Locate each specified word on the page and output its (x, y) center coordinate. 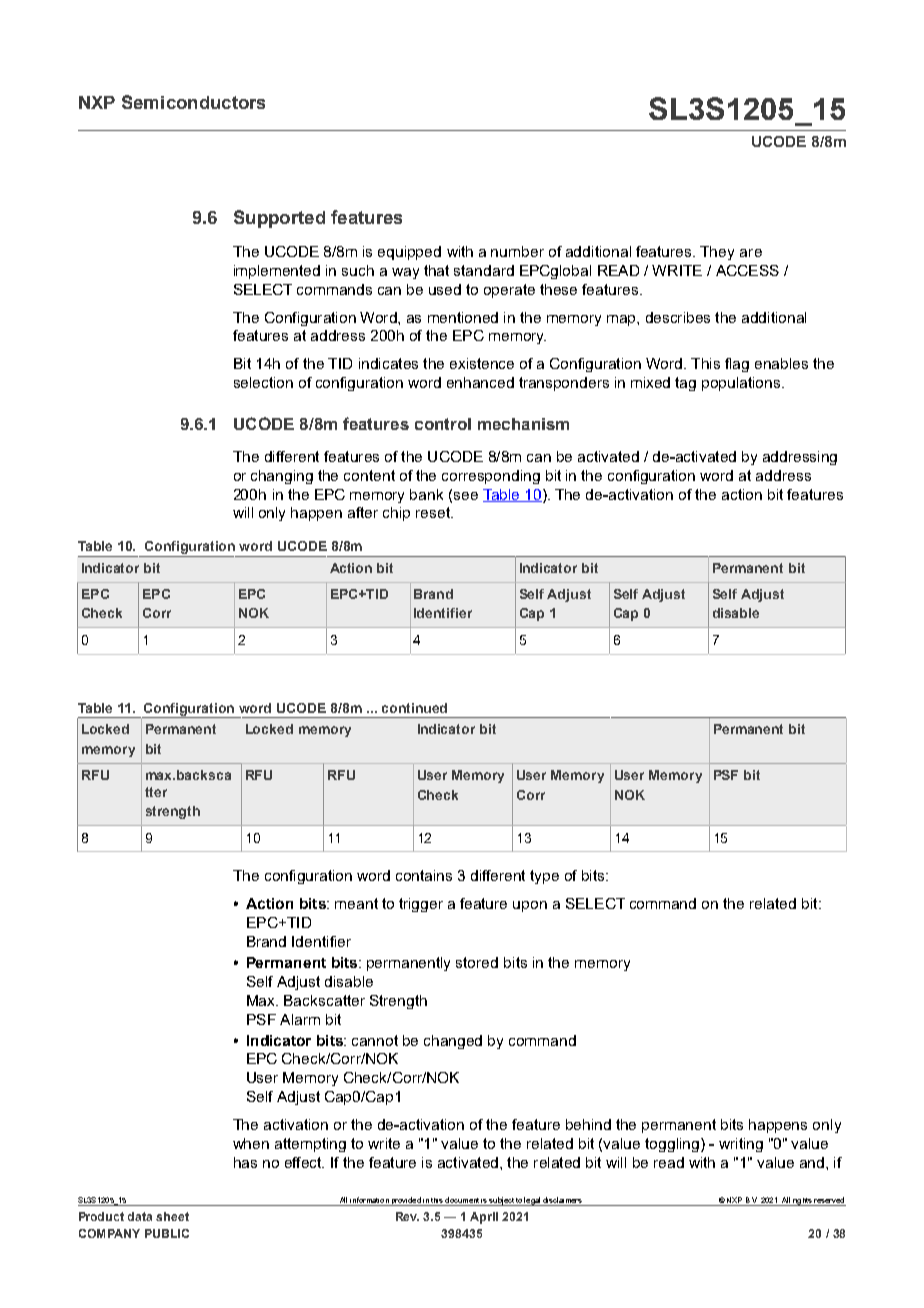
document (462, 1200)
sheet (172, 1216)
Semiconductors (193, 102)
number (517, 251)
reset (434, 512)
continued (414, 708)
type (544, 877)
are (751, 253)
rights (802, 1202)
